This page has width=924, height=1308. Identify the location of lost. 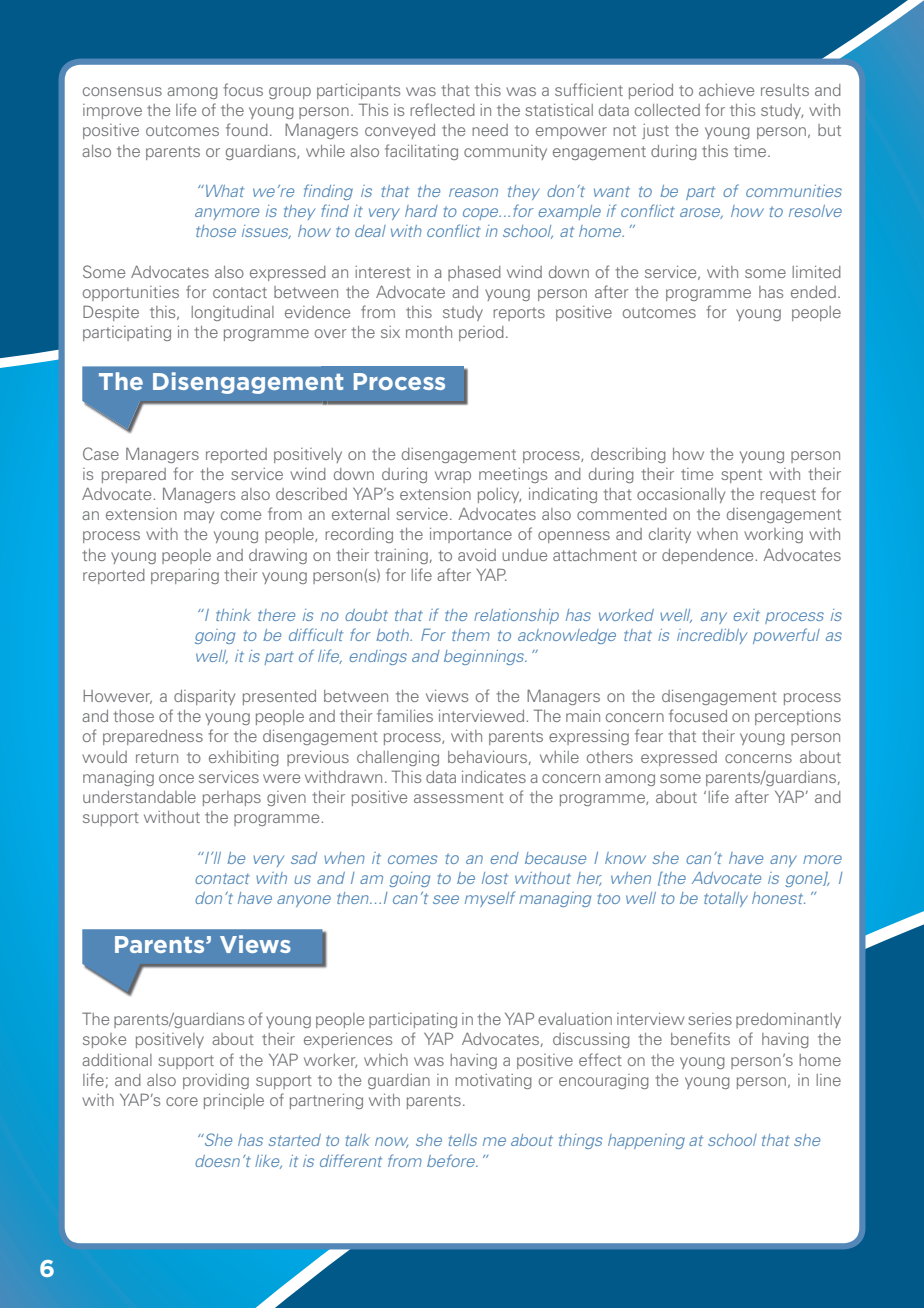
(495, 878).
